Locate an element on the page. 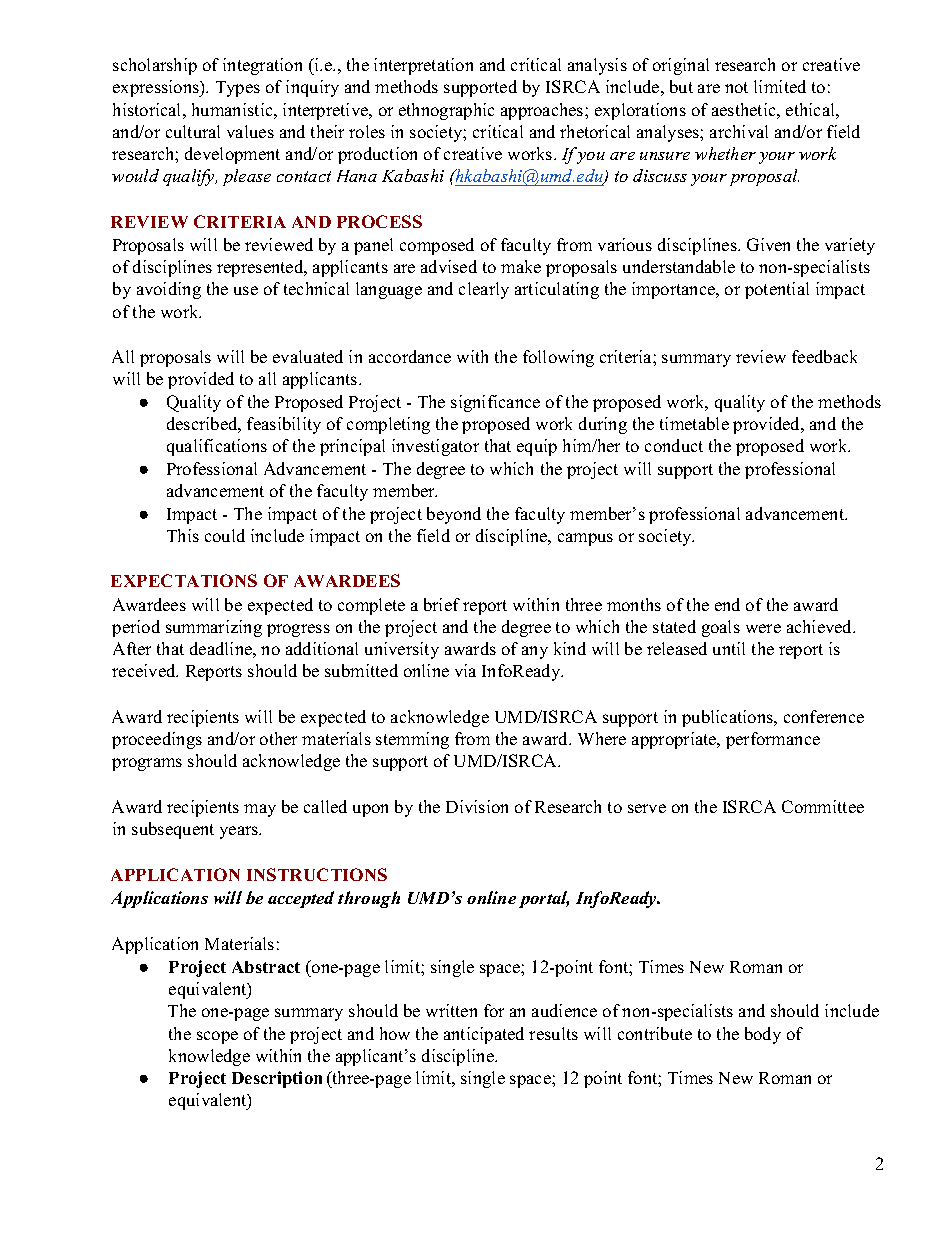 Image resolution: width=952 pixels, height=1233 pixels. ethnographic is located at coordinates (446, 111).
